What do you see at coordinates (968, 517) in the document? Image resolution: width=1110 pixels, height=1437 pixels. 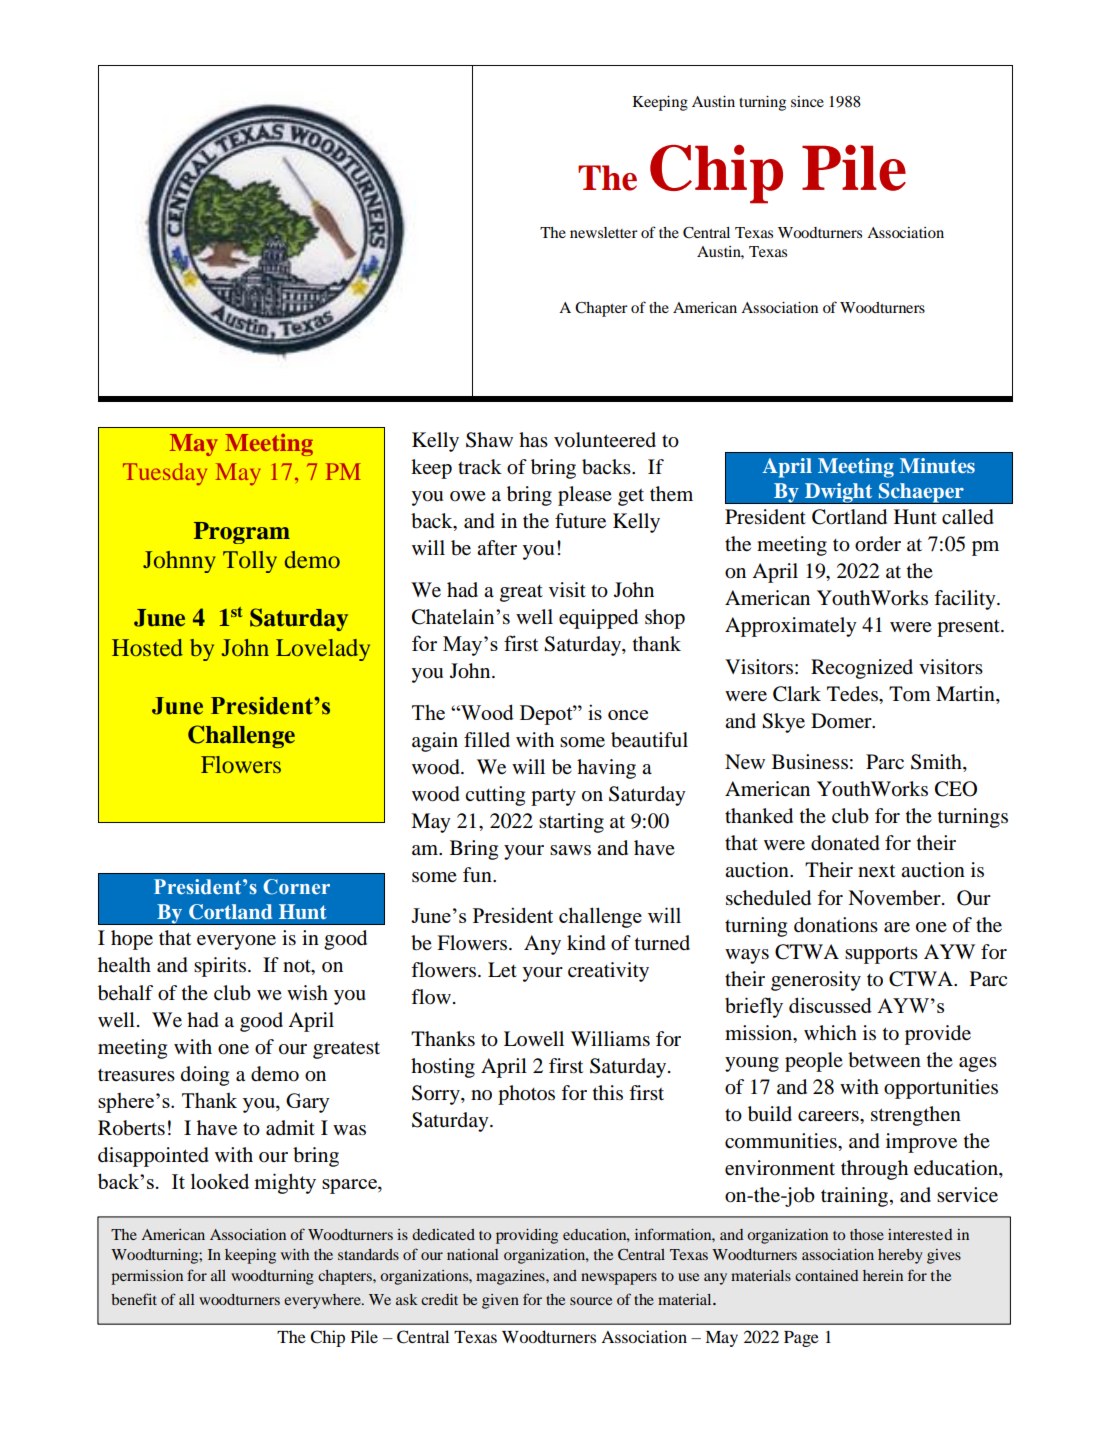 I see `called` at bounding box center [968, 517].
